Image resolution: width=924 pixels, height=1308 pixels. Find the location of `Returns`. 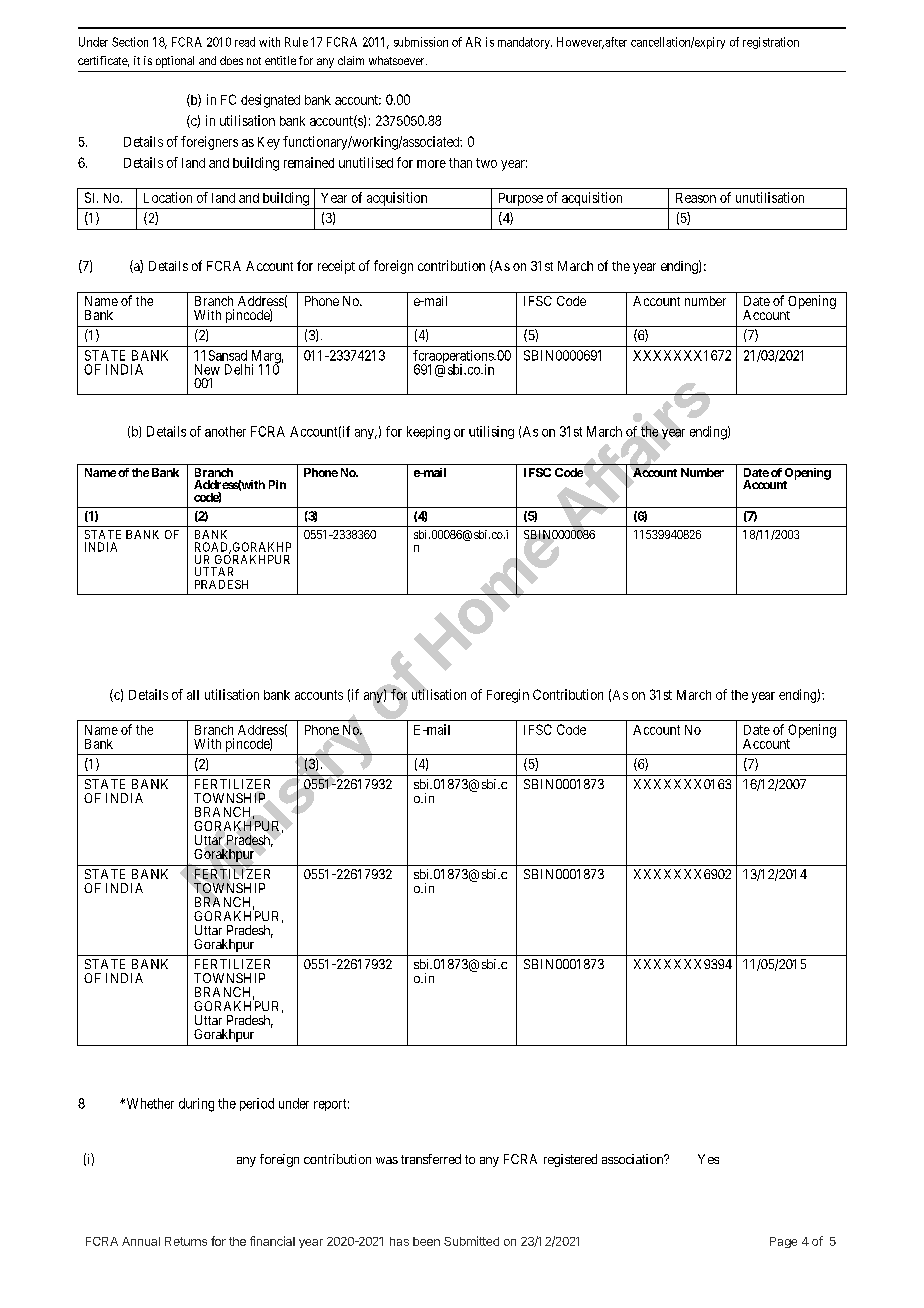

Returns is located at coordinates (186, 1241).
